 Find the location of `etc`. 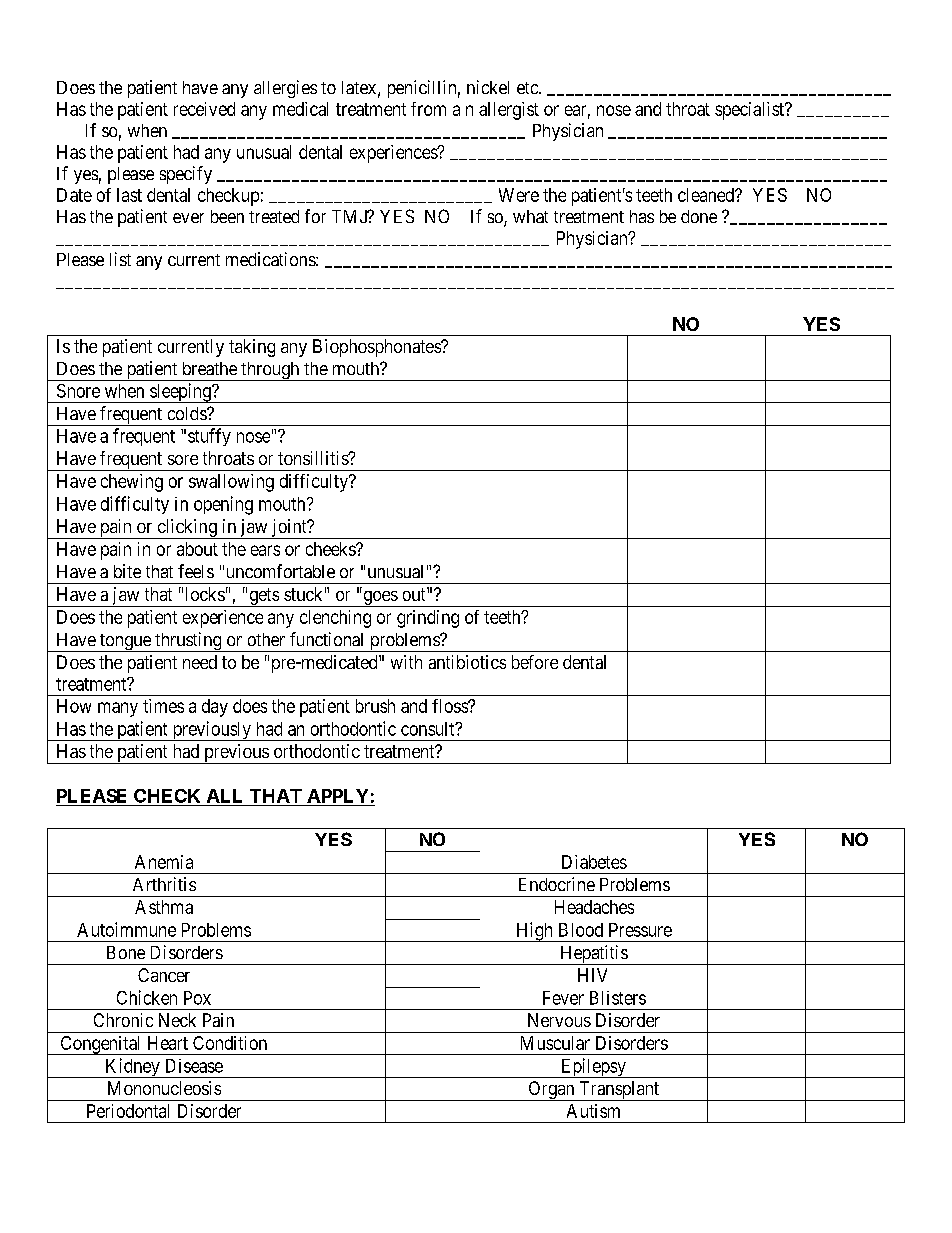

etc is located at coordinates (528, 88).
